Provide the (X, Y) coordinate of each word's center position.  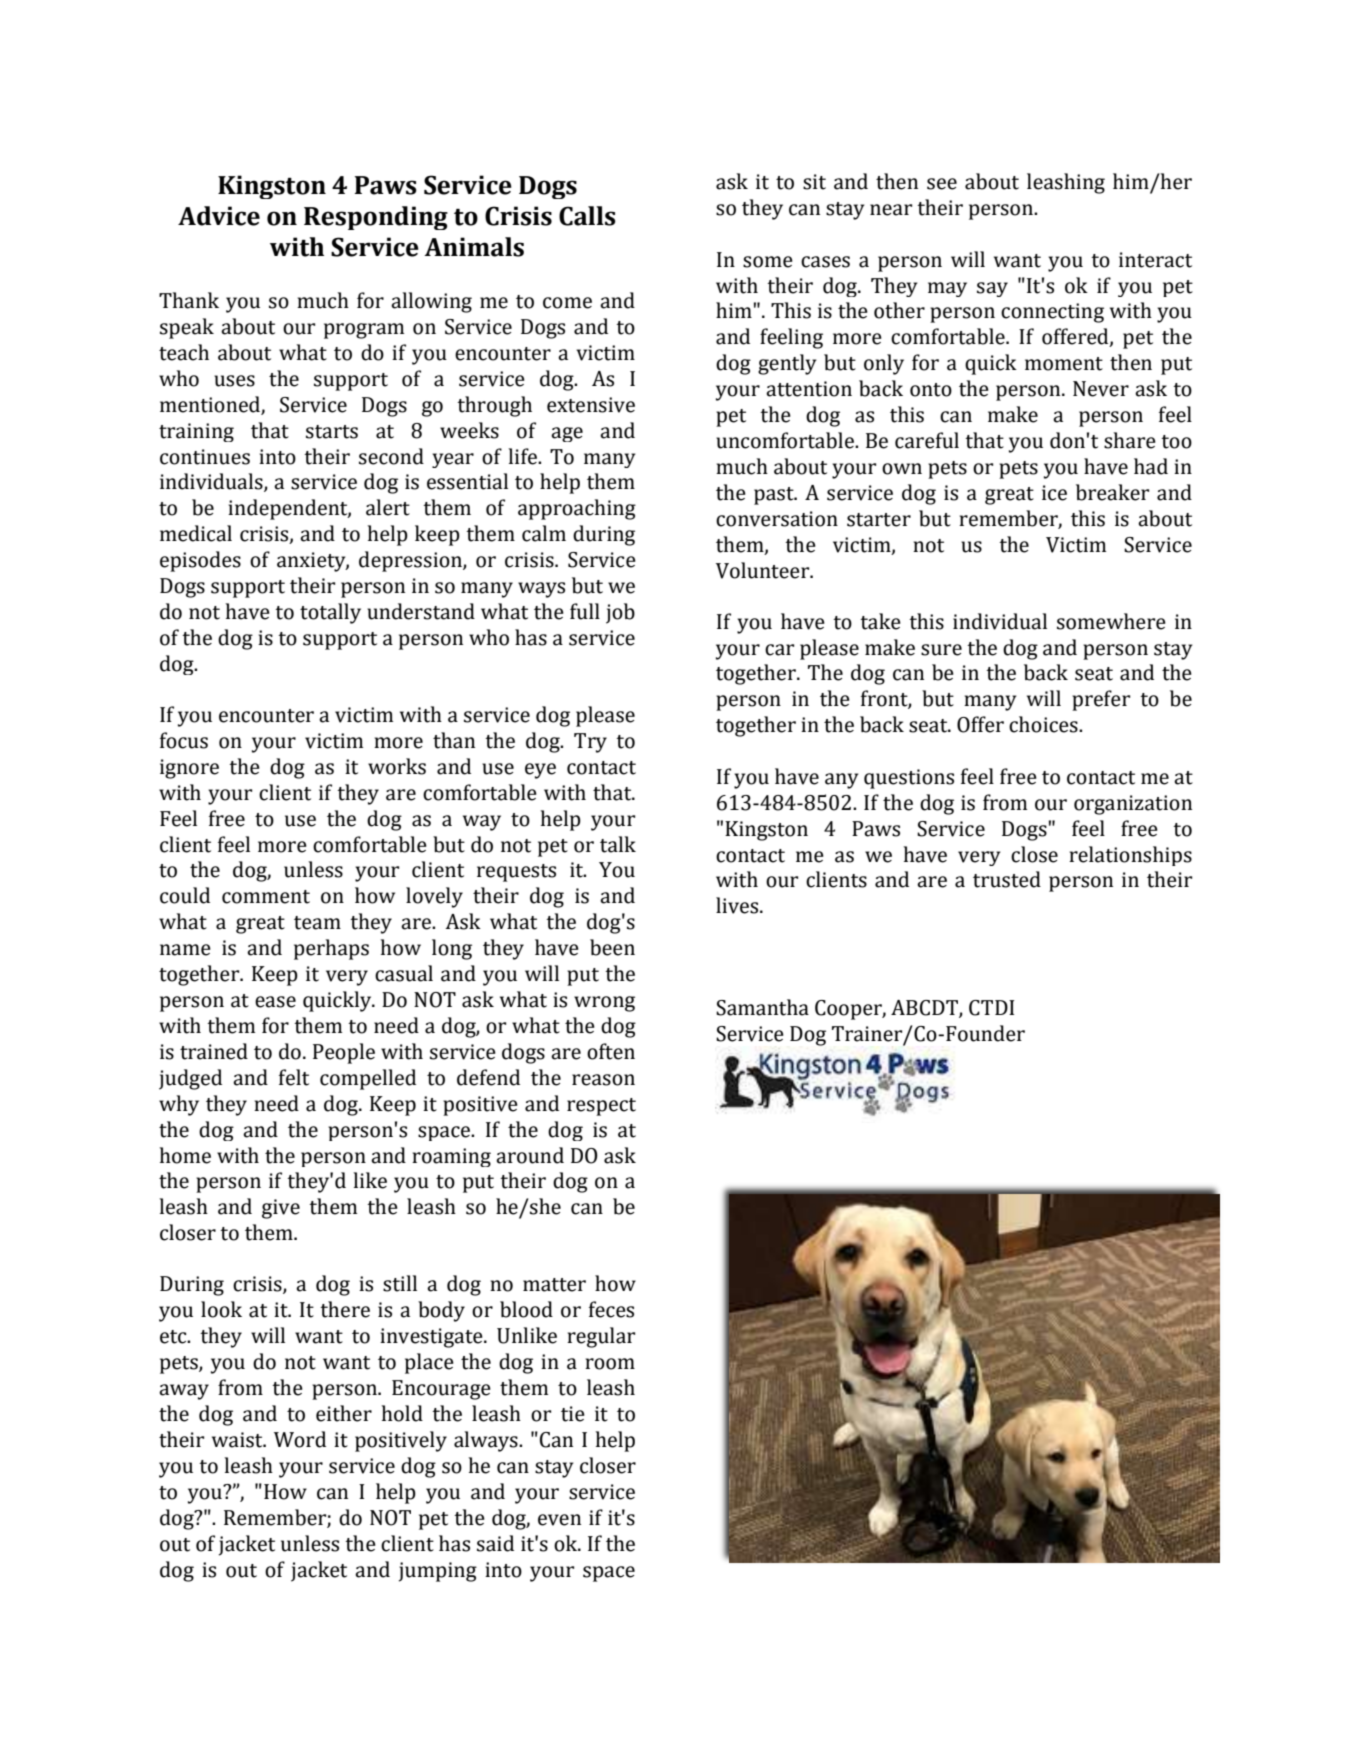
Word (300, 1439)
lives (738, 905)
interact (1155, 260)
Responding (376, 218)
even (559, 1520)
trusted (1007, 879)
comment (266, 897)
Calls (587, 216)
